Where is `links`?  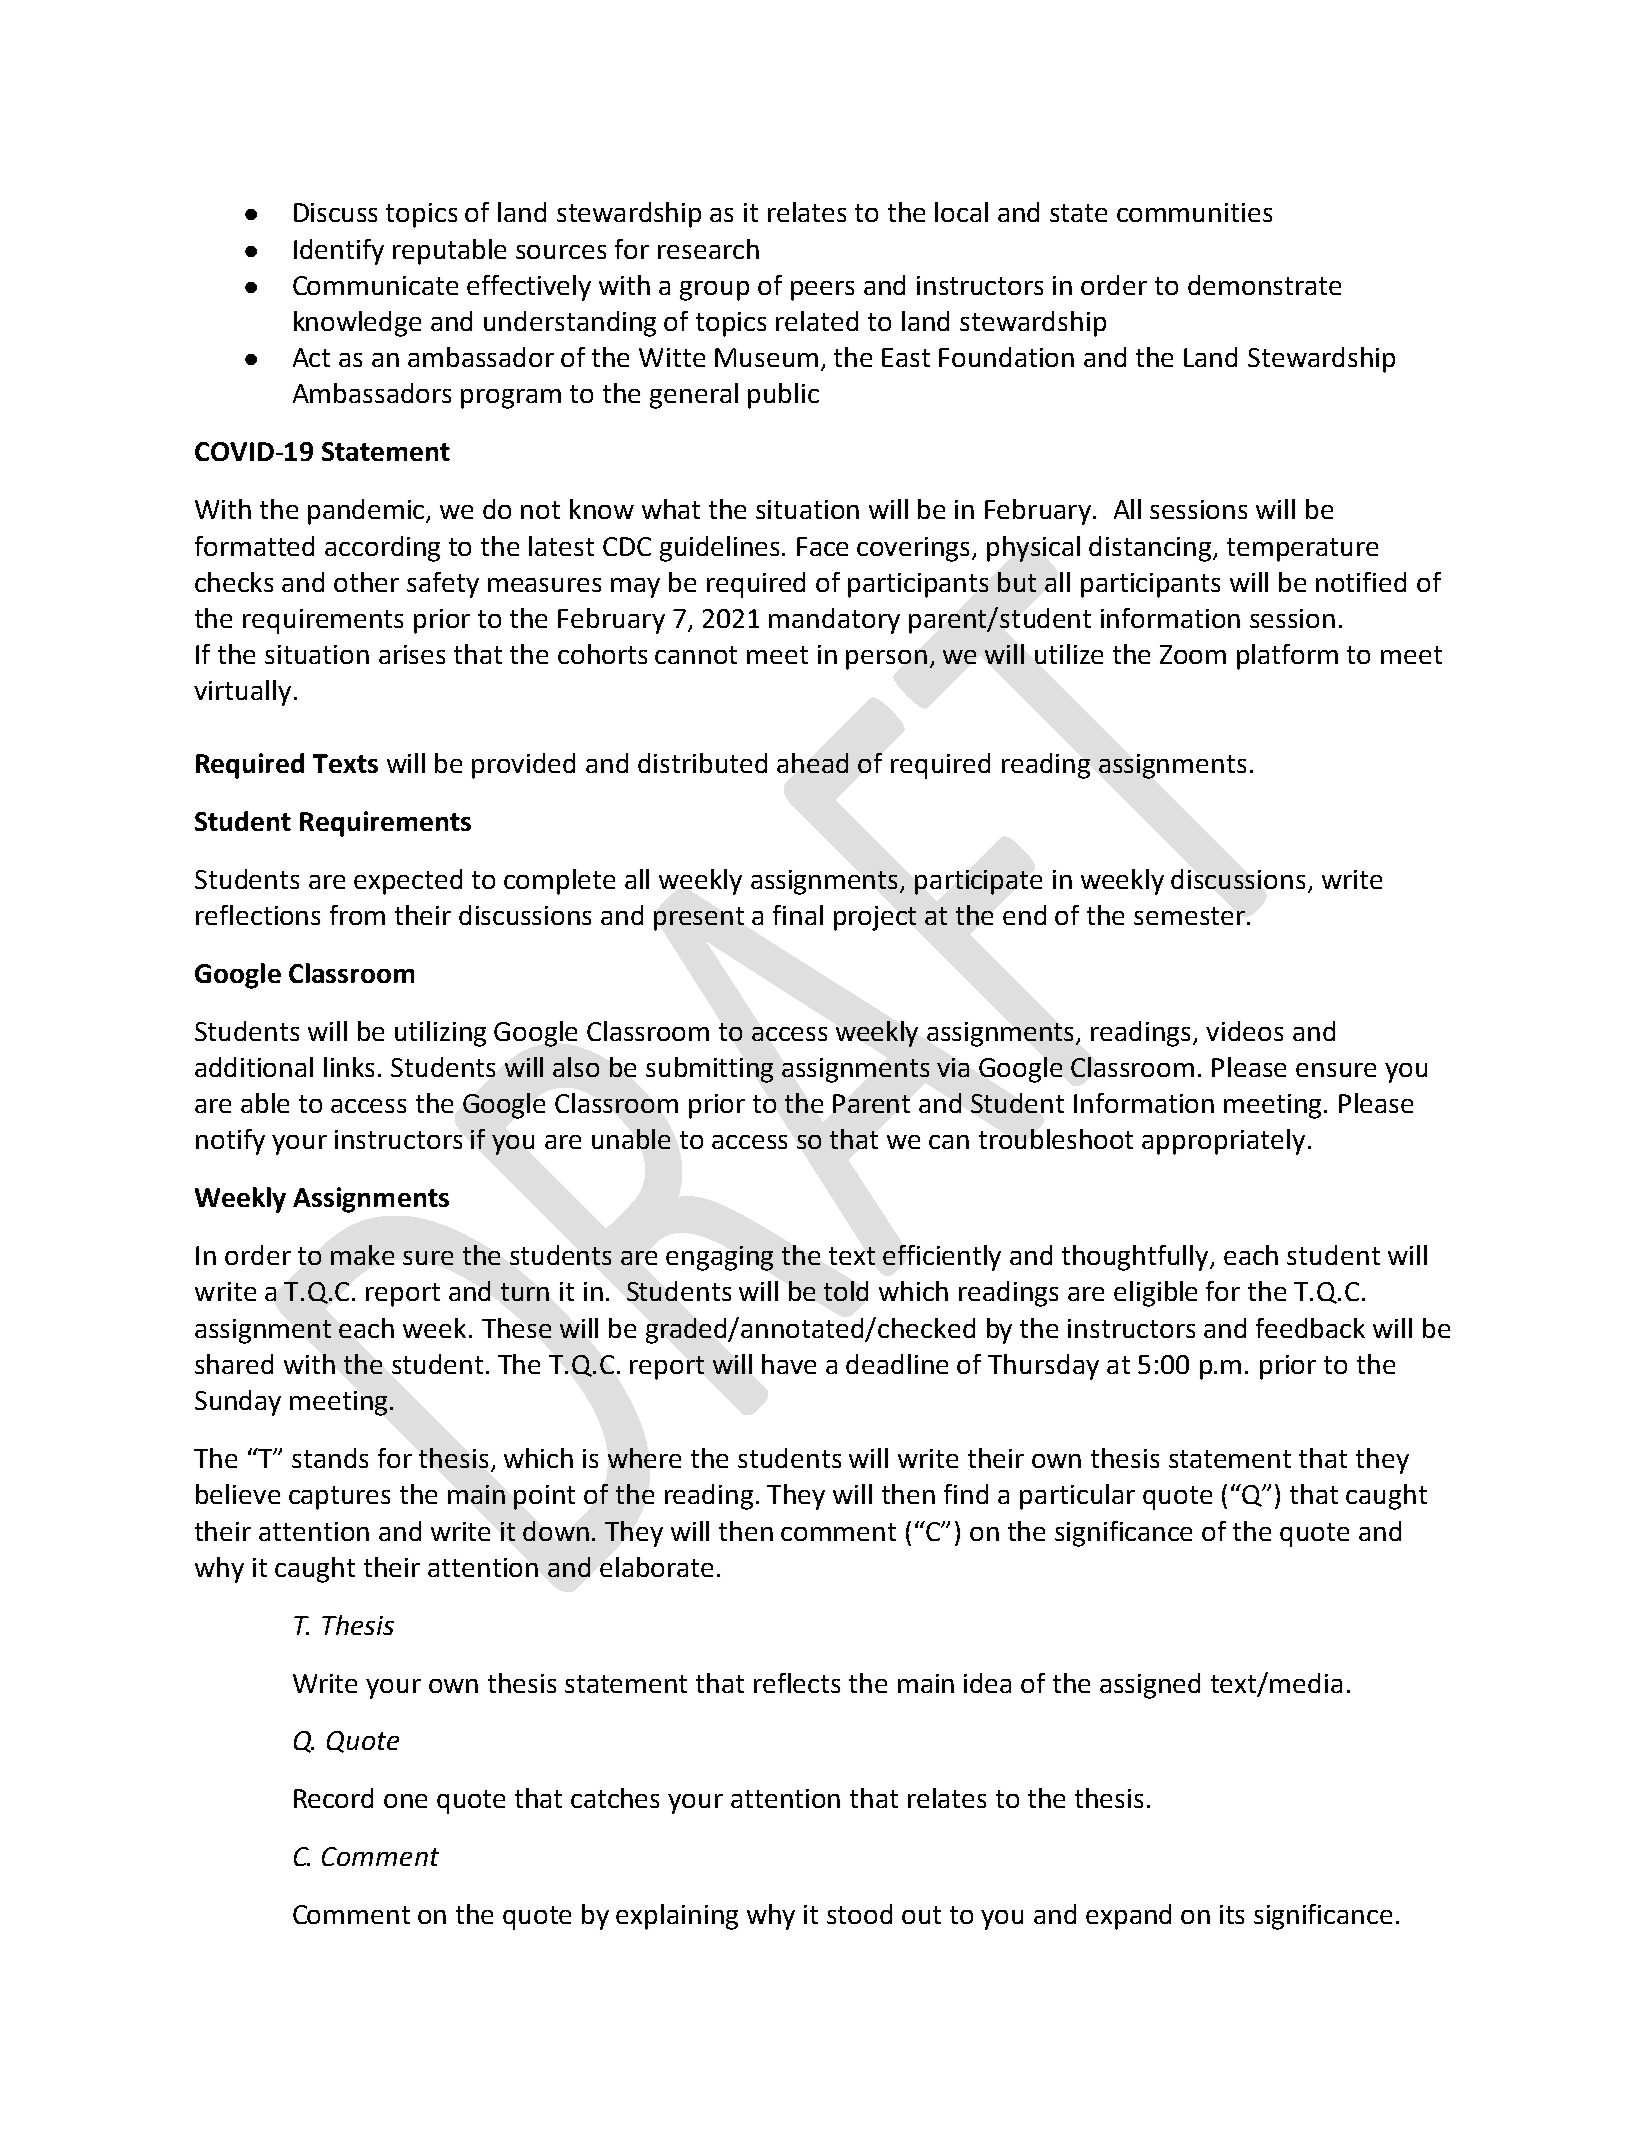 links is located at coordinates (349, 1067).
